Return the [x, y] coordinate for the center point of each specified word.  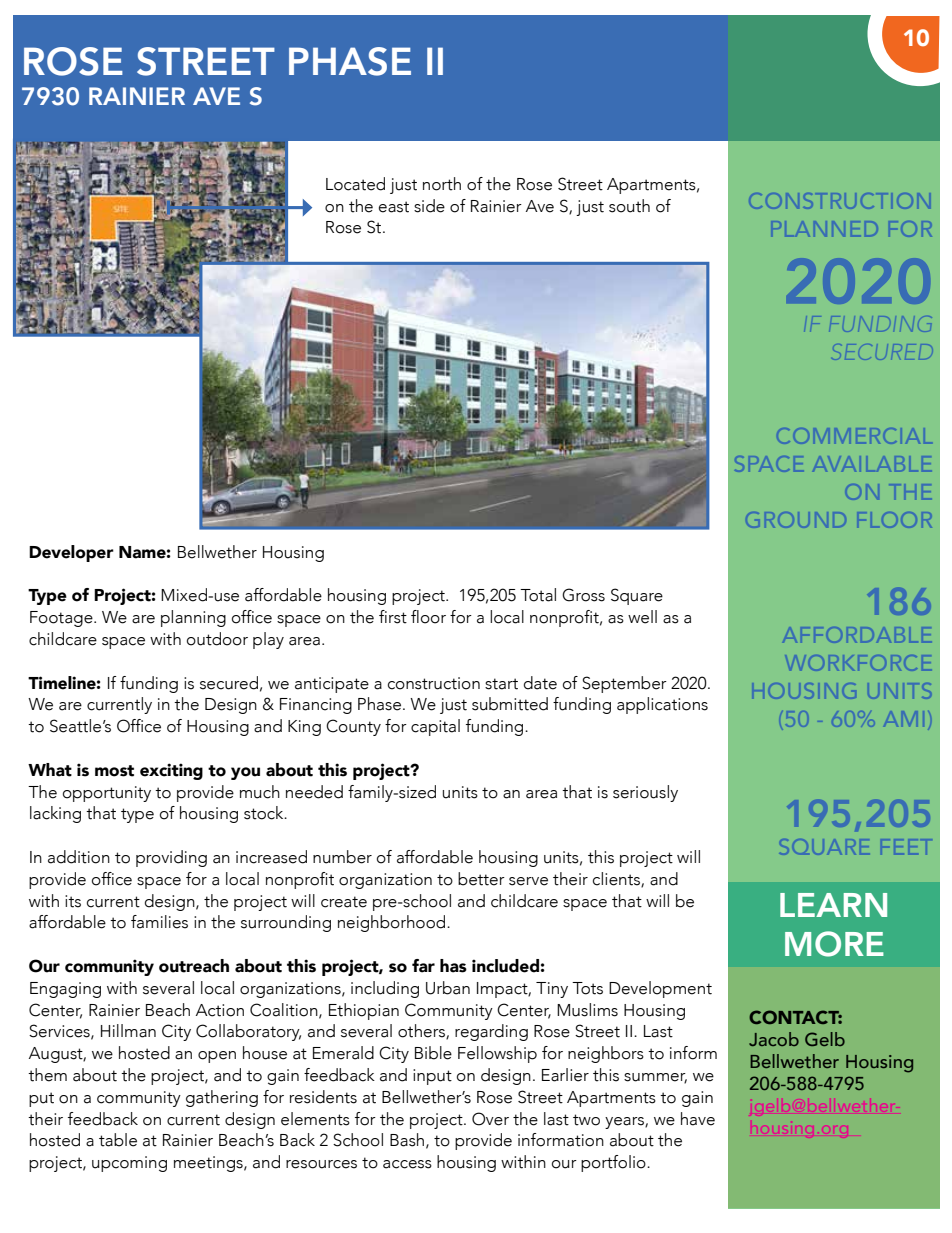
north [442, 184]
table [118, 1140]
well [642, 617]
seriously [645, 793]
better [481, 879]
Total [538, 595]
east [394, 207]
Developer [71, 553]
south [629, 206]
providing [171, 858]
